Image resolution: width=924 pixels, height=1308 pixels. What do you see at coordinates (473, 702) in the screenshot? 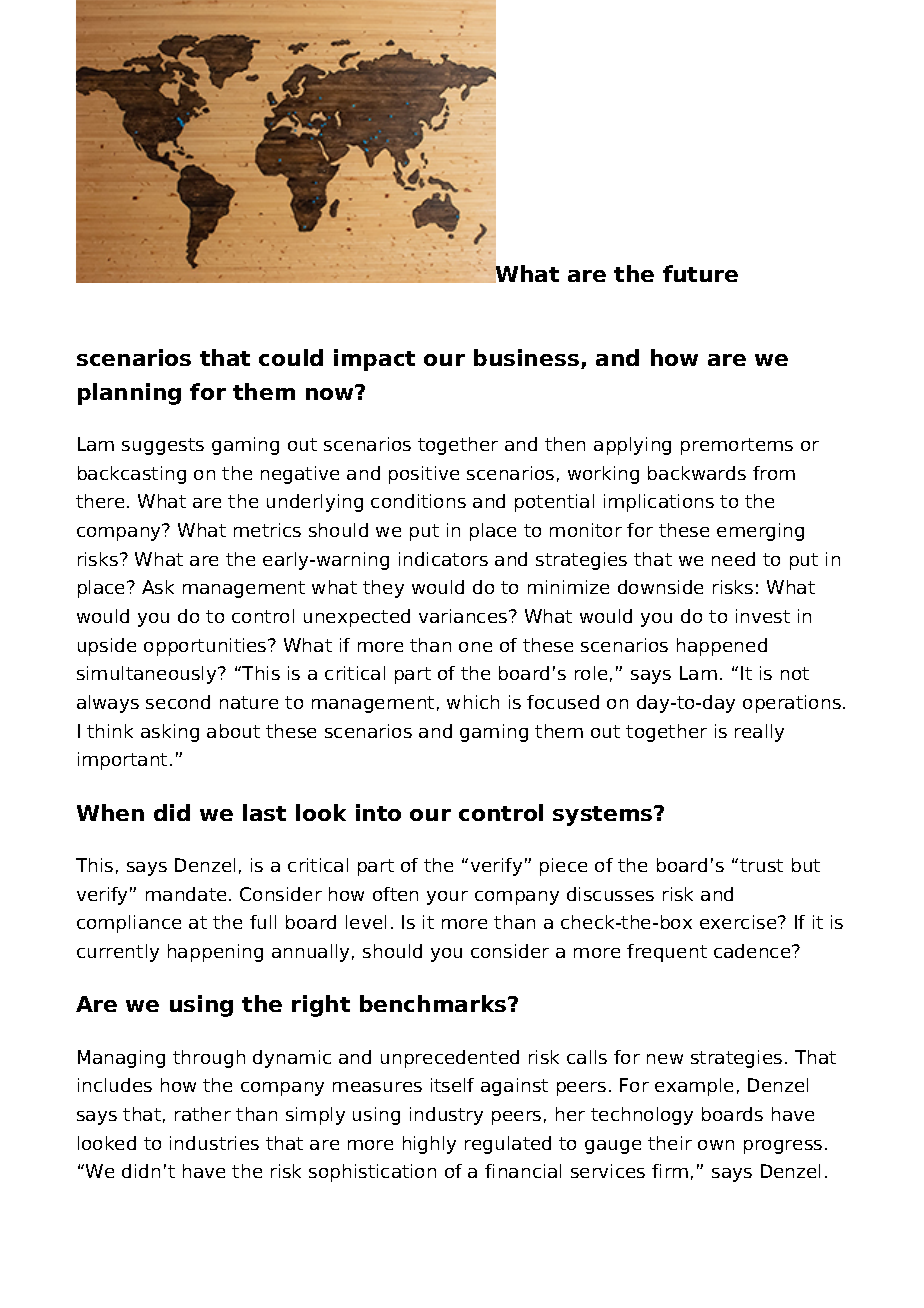
I see `which` at bounding box center [473, 702].
